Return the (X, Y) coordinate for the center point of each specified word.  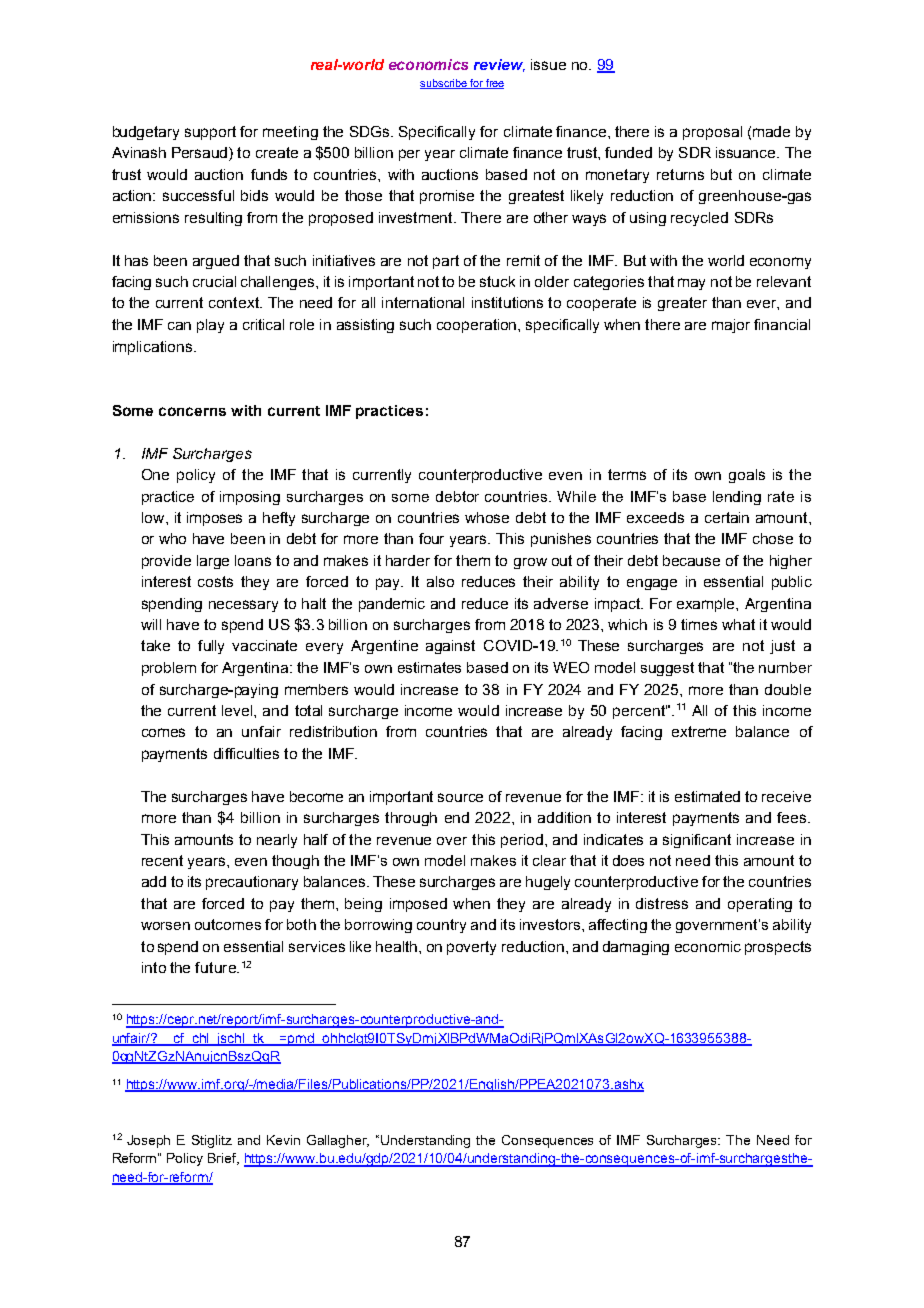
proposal (712, 133)
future (216, 967)
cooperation (478, 326)
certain (727, 517)
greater (682, 304)
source (460, 797)
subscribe (444, 84)
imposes (214, 519)
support (210, 133)
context (235, 302)
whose (487, 517)
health (398, 946)
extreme (699, 731)
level (238, 710)
